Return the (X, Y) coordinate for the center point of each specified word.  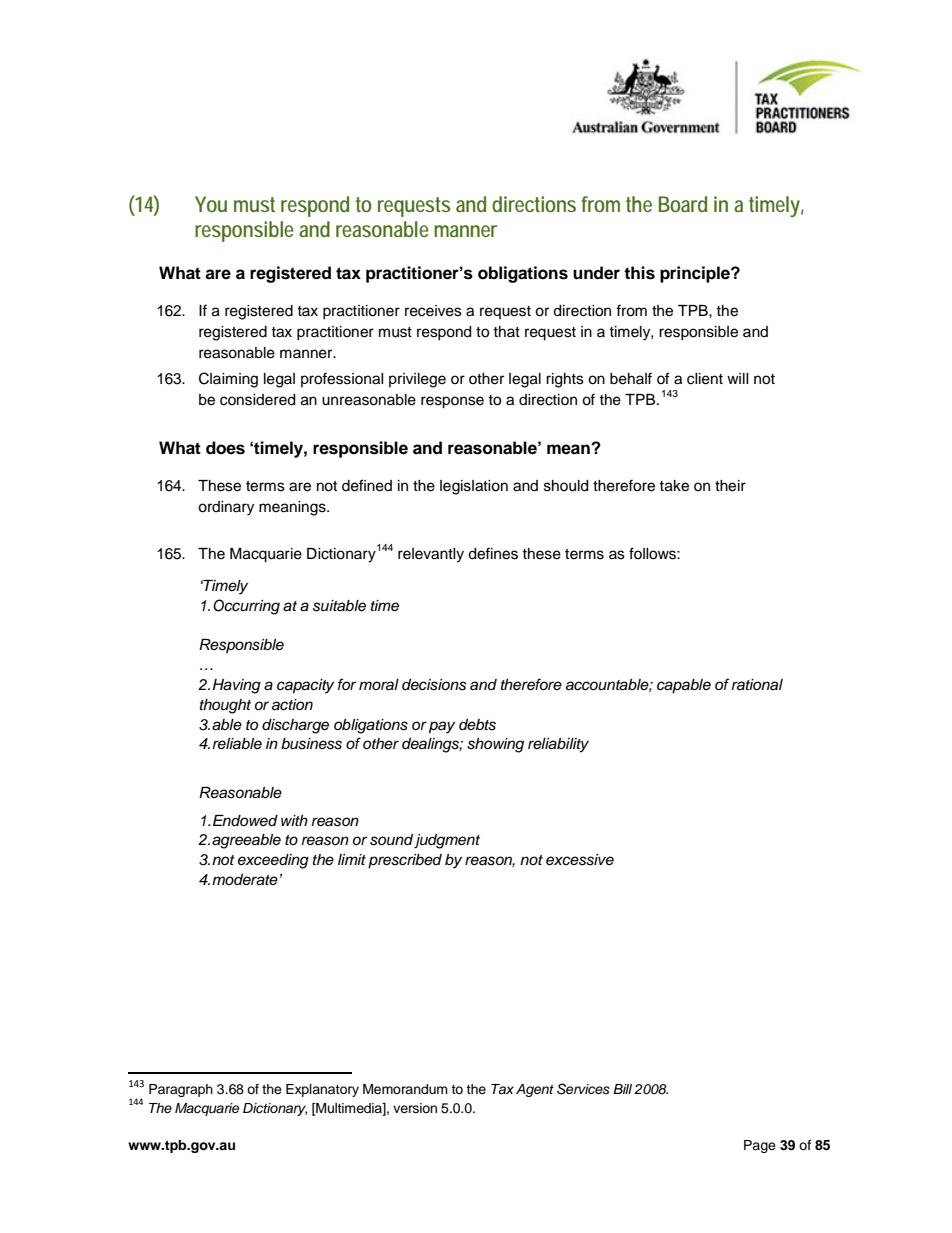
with (294, 820)
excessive (580, 860)
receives (433, 311)
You (211, 204)
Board (683, 204)
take (674, 486)
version (415, 1108)
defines (493, 553)
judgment (447, 841)
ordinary (226, 508)
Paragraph (181, 1090)
